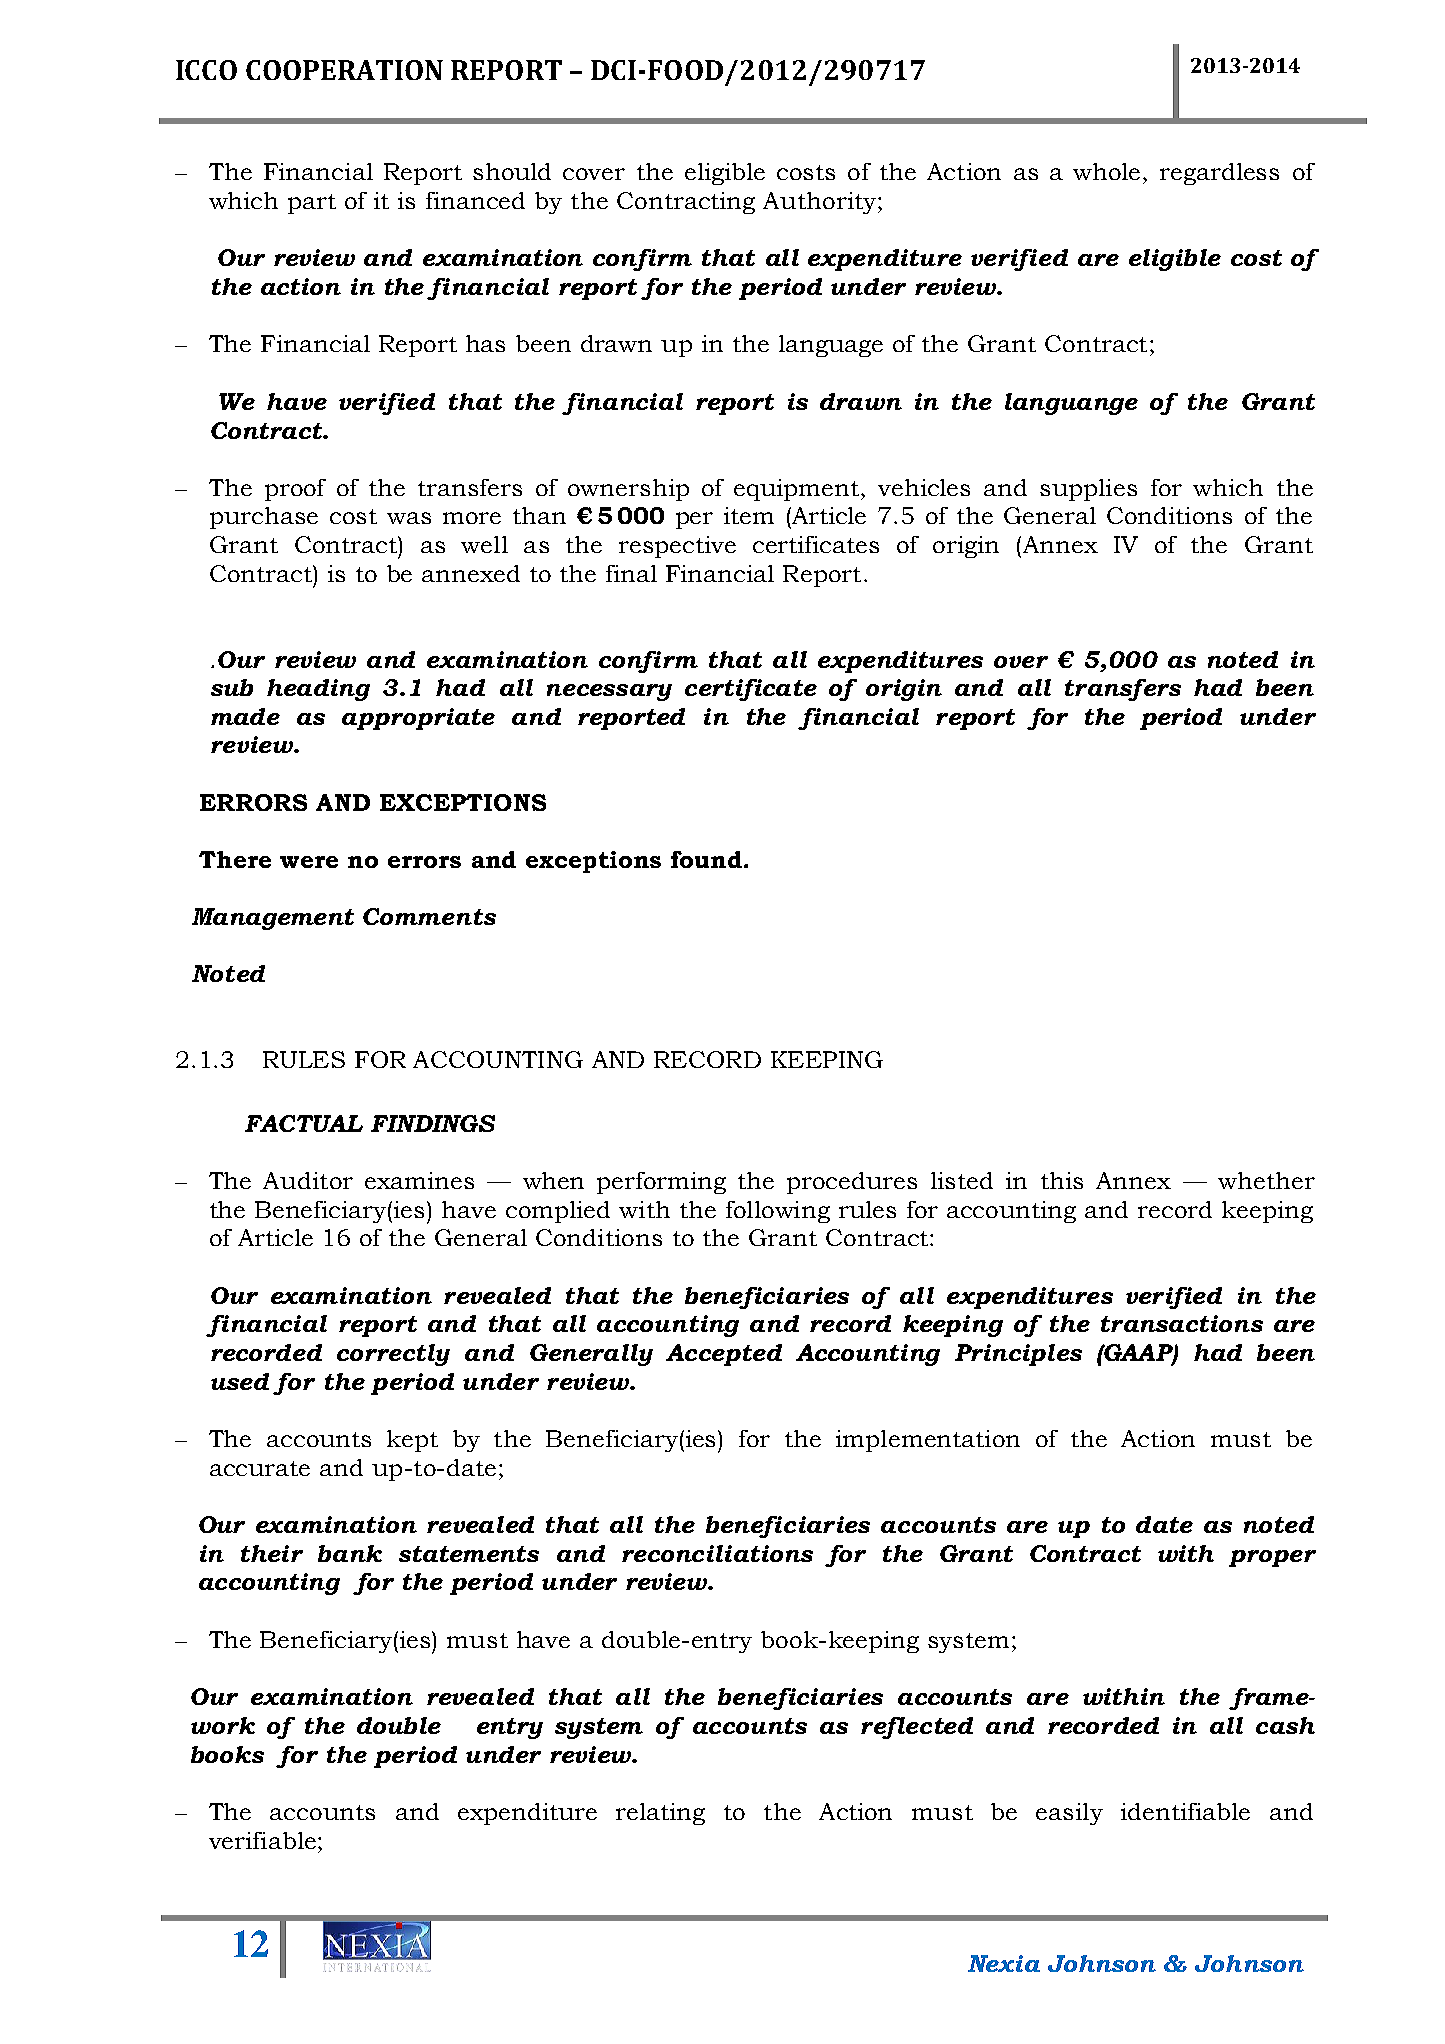 The height and width of the screenshot is (2044, 1445). I want to click on verifiable, so click(262, 1840).
